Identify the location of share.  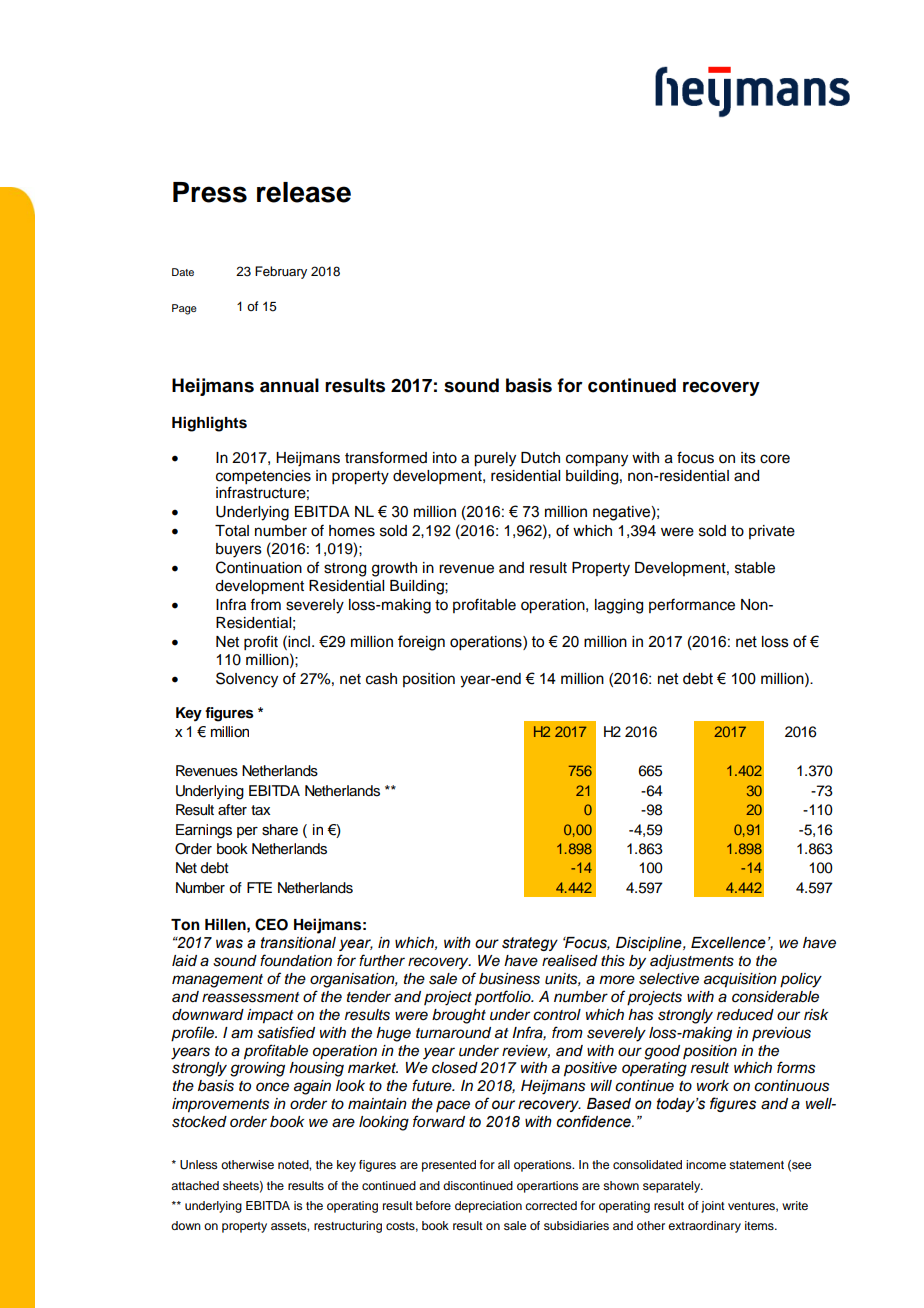
(280, 830).
